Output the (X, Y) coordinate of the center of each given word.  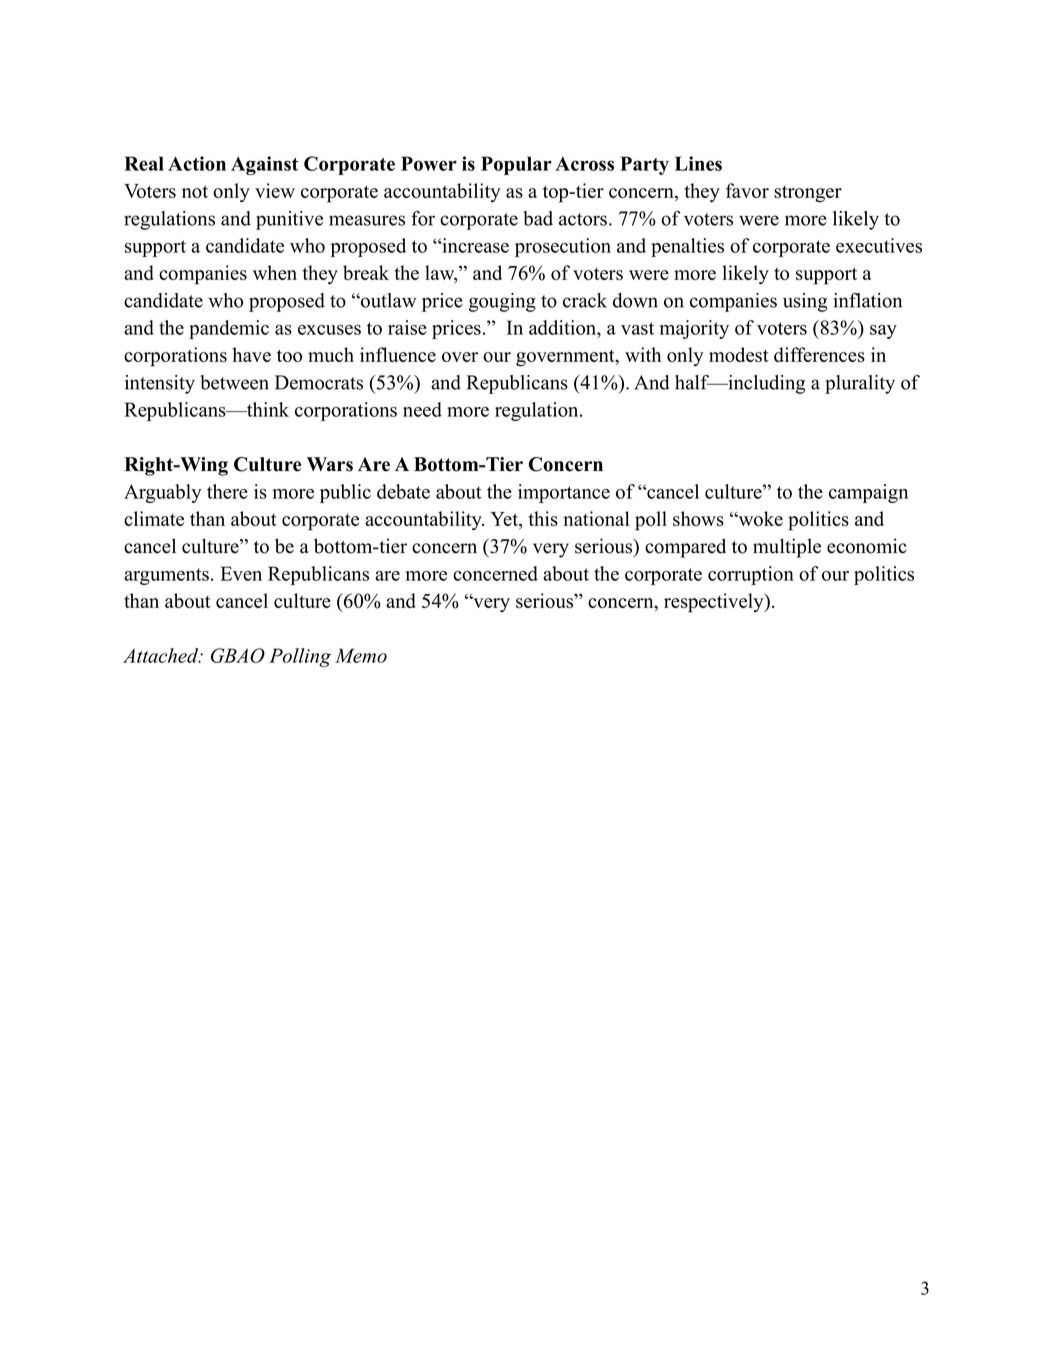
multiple (787, 548)
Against (264, 165)
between (234, 382)
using (805, 302)
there (227, 491)
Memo (361, 655)
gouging (502, 302)
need (422, 409)
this (543, 518)
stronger (808, 194)
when (275, 272)
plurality (860, 384)
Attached (162, 655)
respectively (715, 603)
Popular (516, 165)
